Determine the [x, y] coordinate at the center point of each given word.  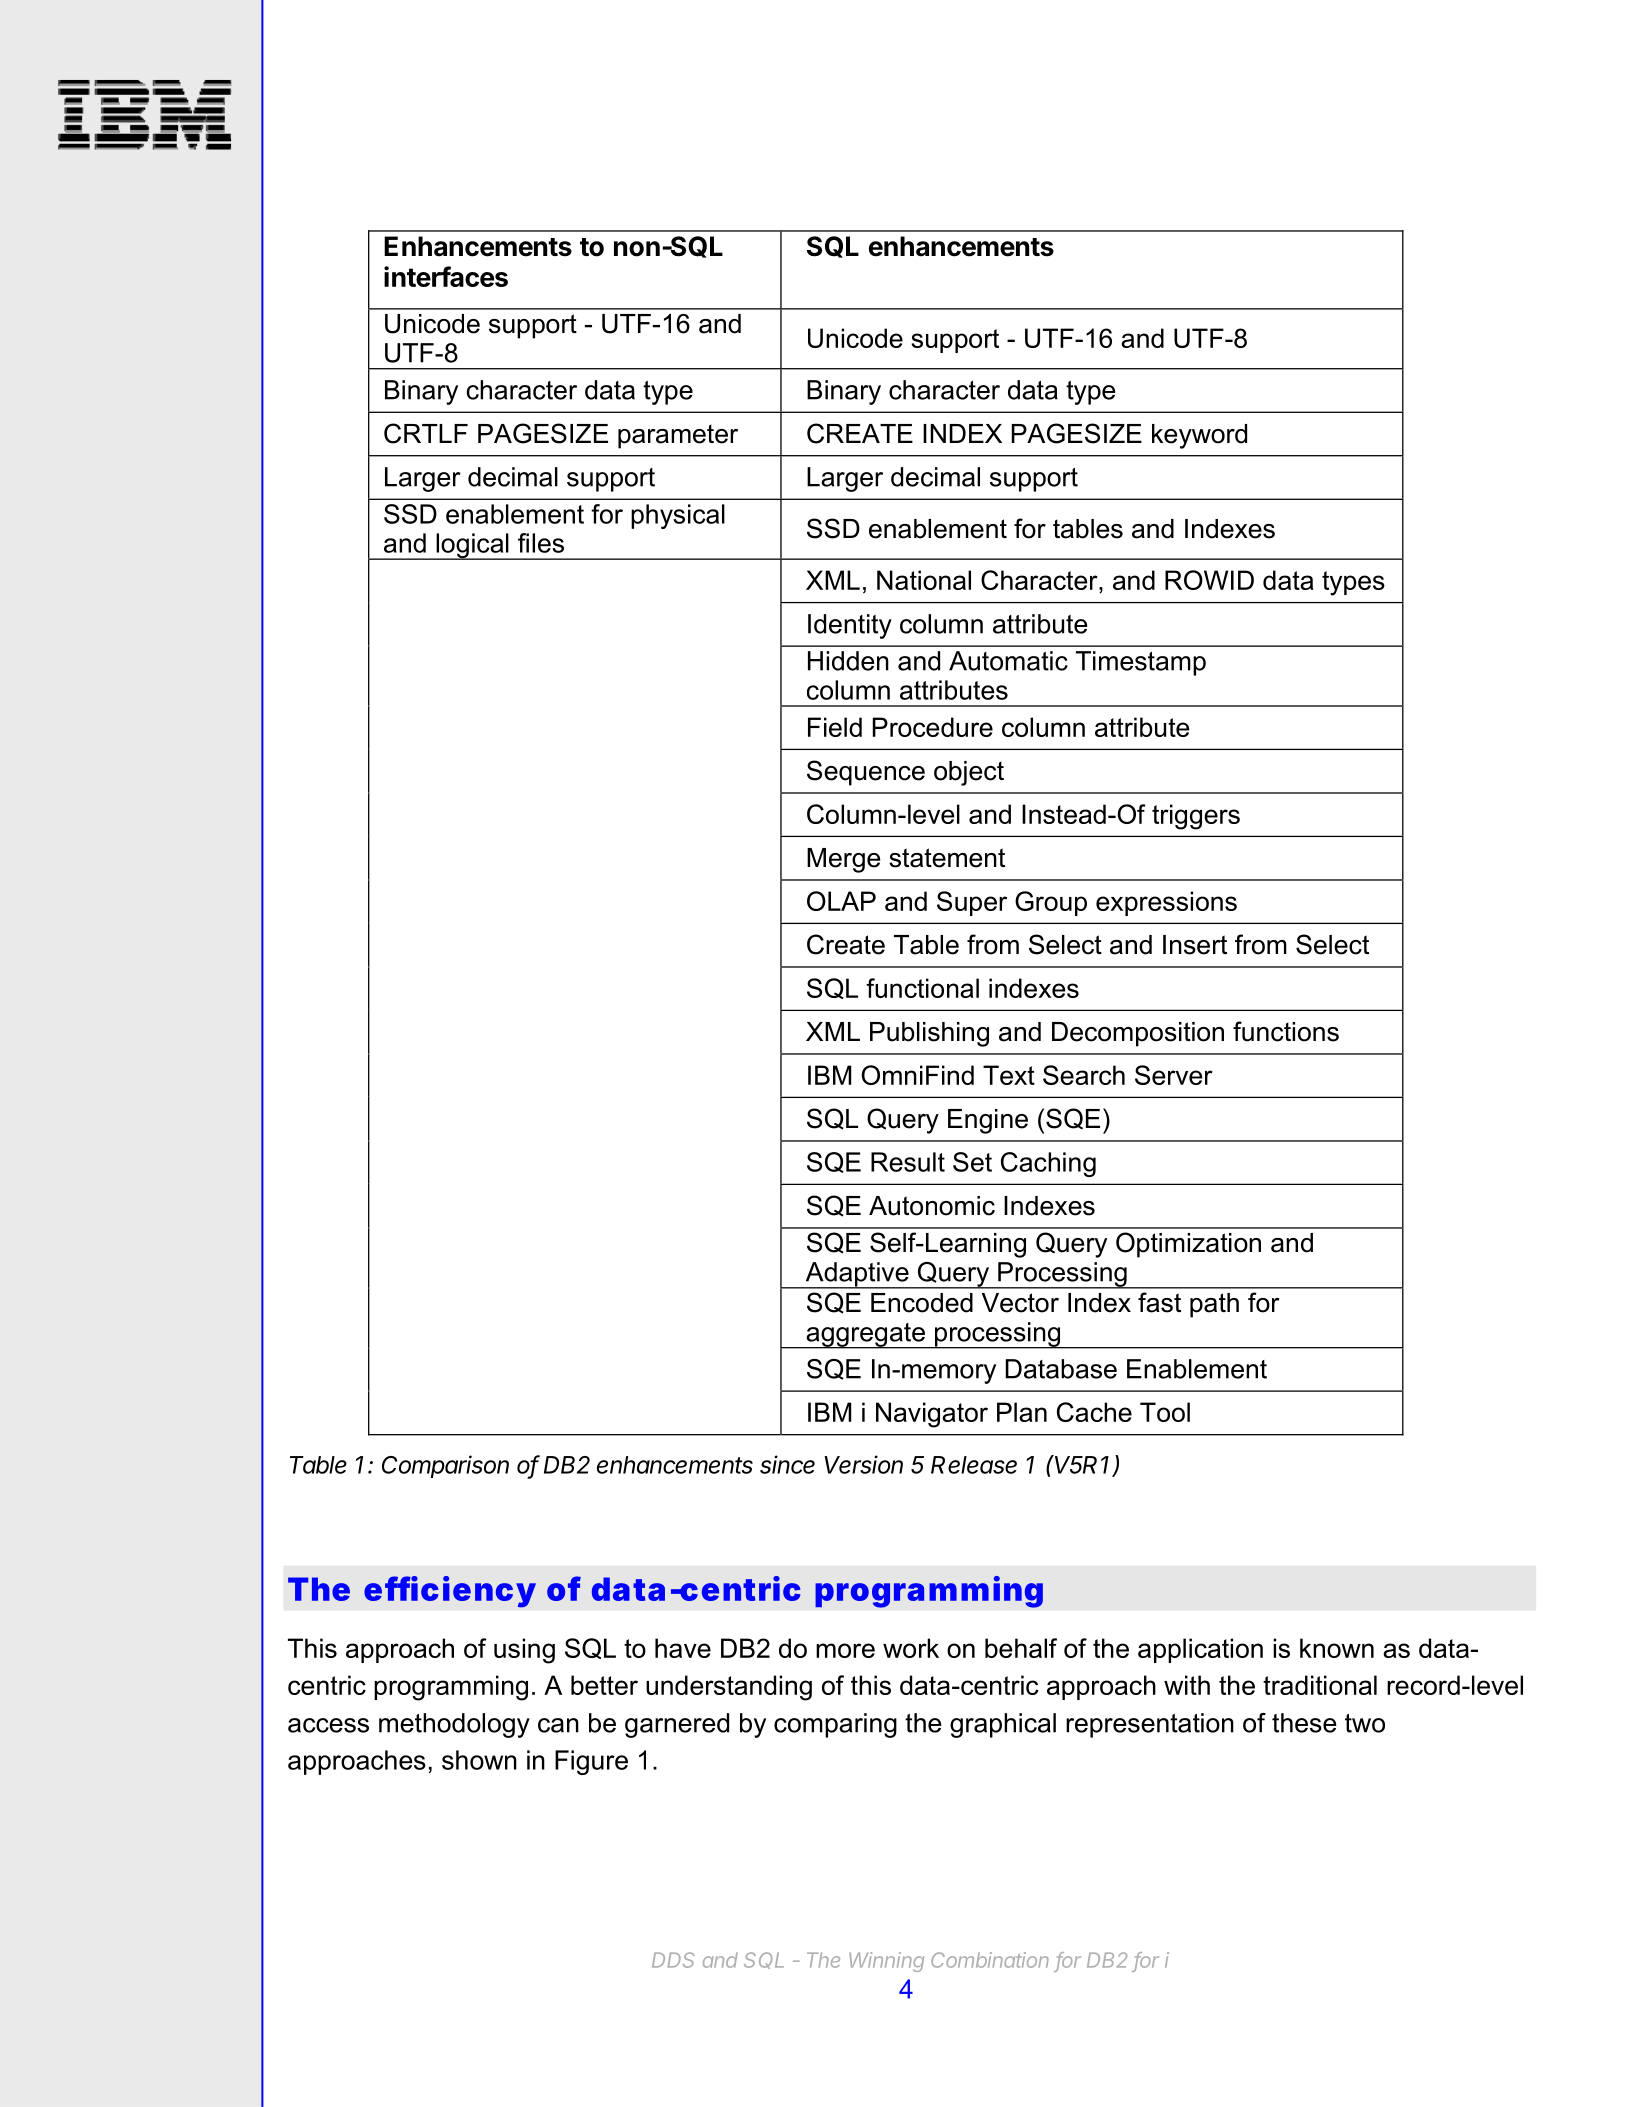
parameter [678, 436]
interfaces [446, 276]
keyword [1199, 436]
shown [479, 1760]
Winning [886, 1962]
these [1304, 1723]
